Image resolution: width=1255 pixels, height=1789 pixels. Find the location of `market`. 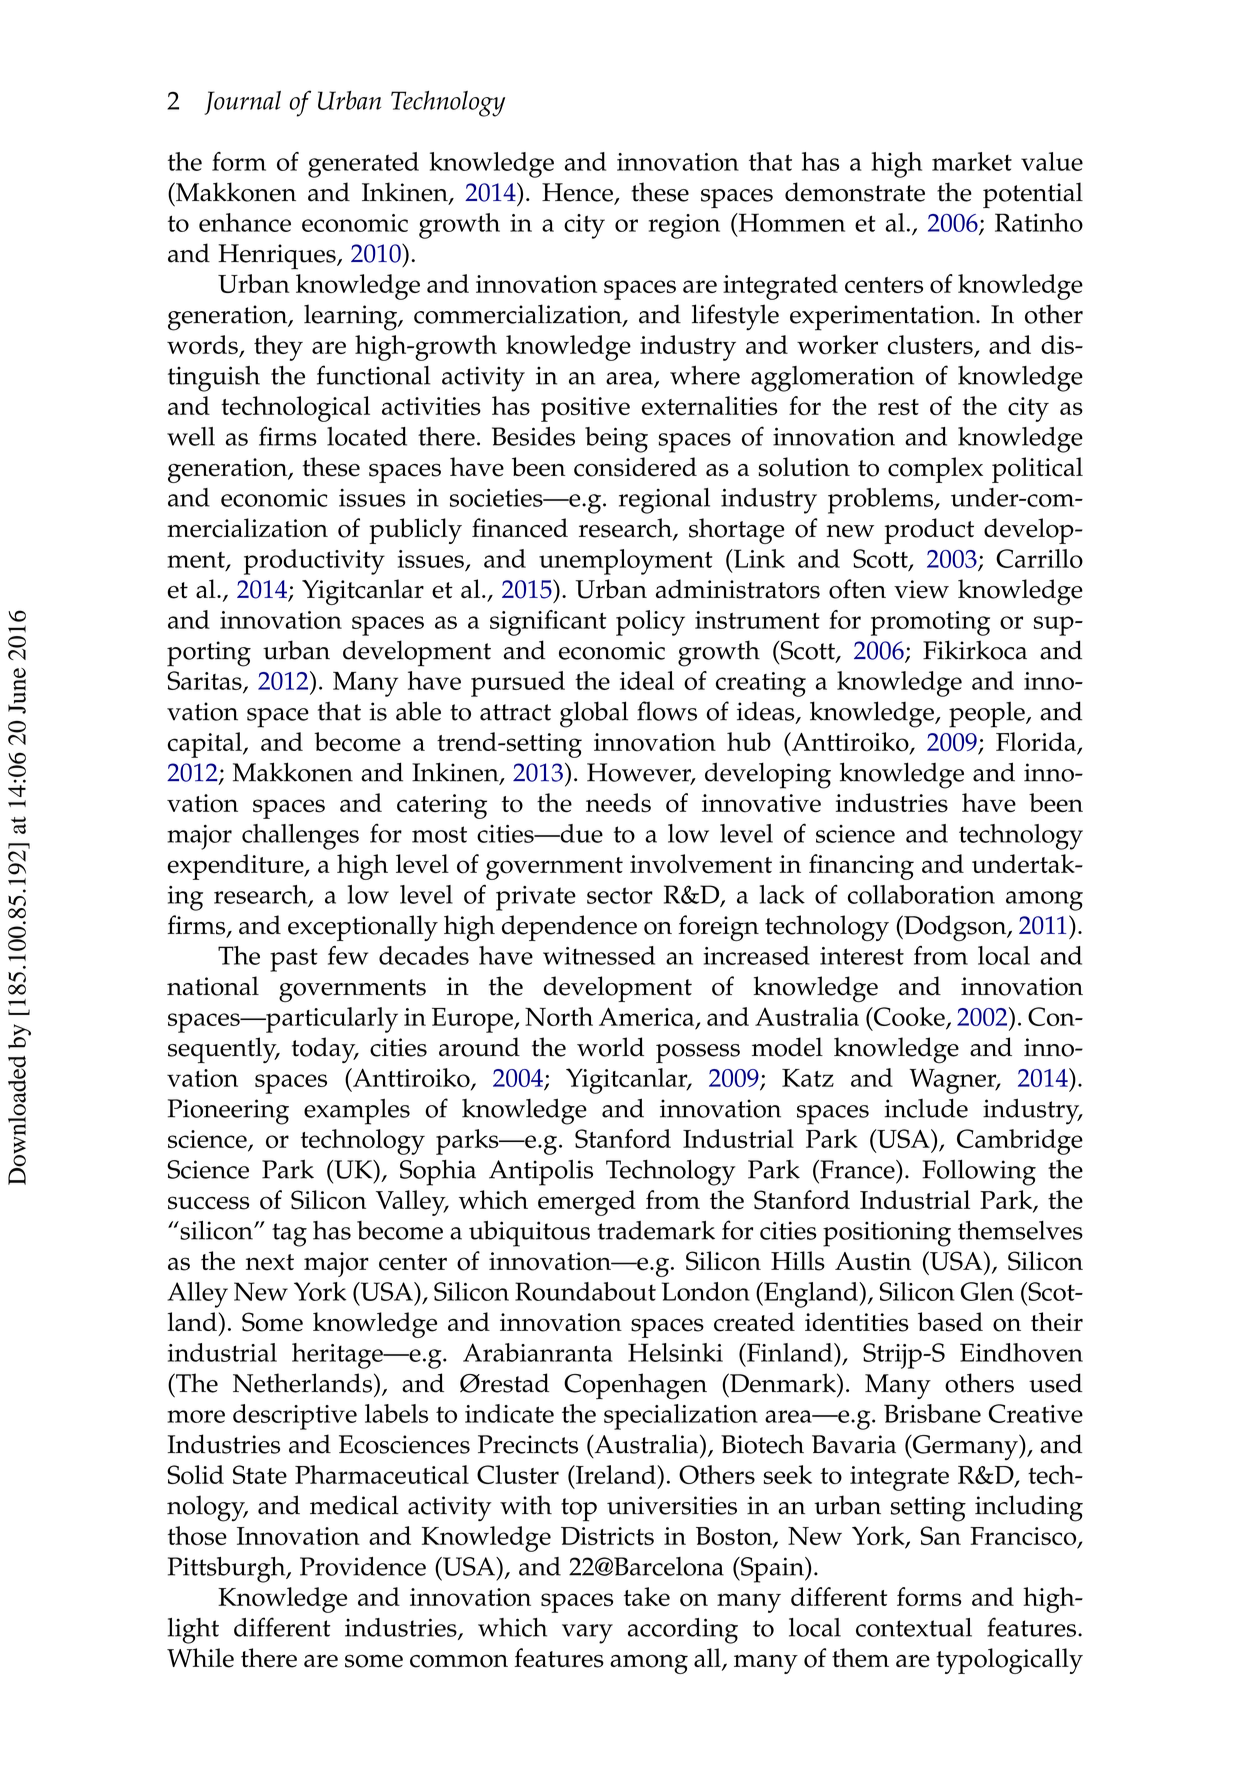

market is located at coordinates (972, 161).
